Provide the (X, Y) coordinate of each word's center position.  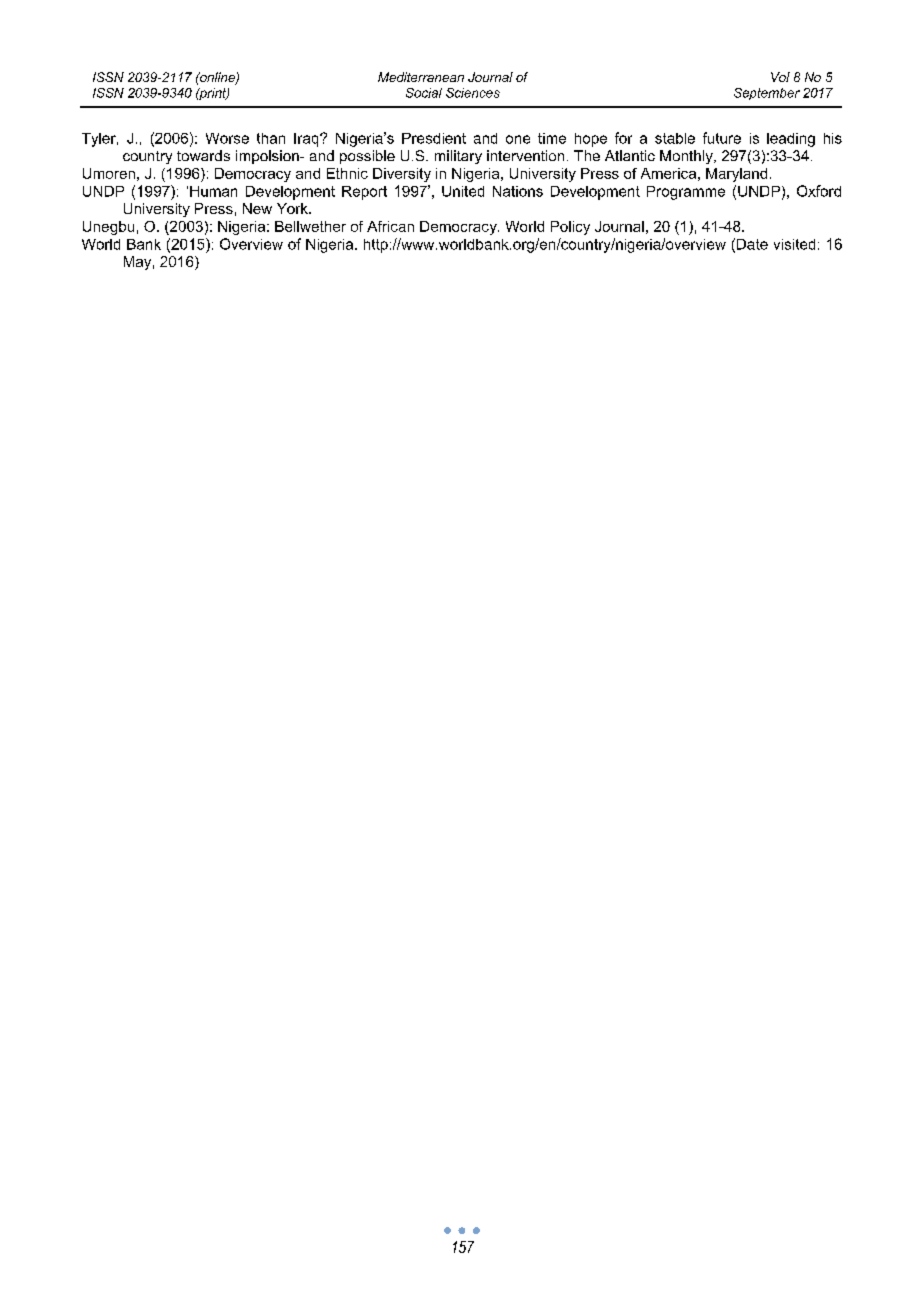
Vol (780, 77)
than (271, 138)
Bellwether (310, 226)
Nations (518, 191)
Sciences (473, 93)
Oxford (819, 191)
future (722, 138)
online (217, 78)
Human (213, 191)
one (518, 139)
